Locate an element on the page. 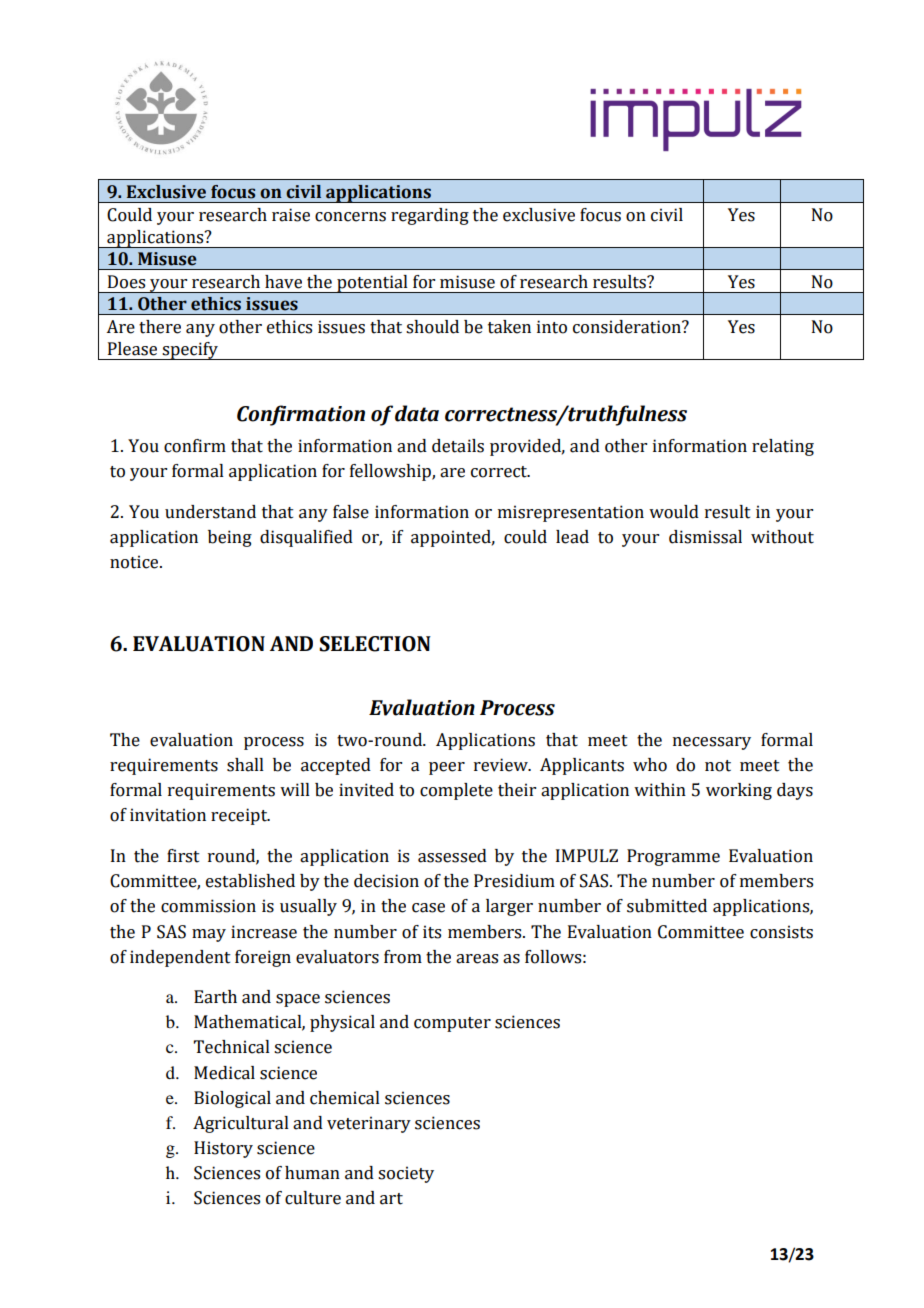 The image size is (924, 1308). regarding is located at coordinates (430, 216).
